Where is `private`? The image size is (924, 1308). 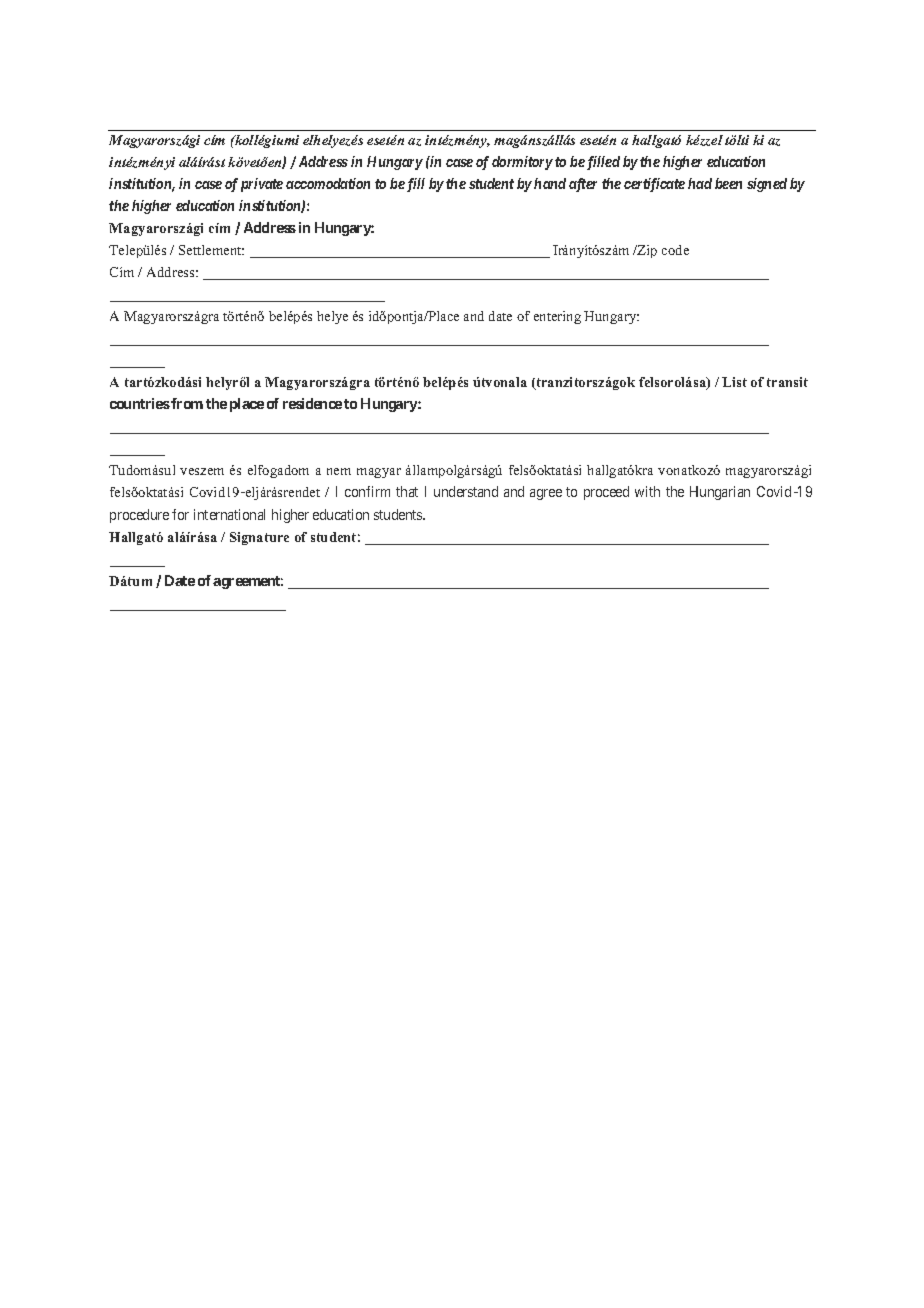
private is located at coordinates (262, 185).
